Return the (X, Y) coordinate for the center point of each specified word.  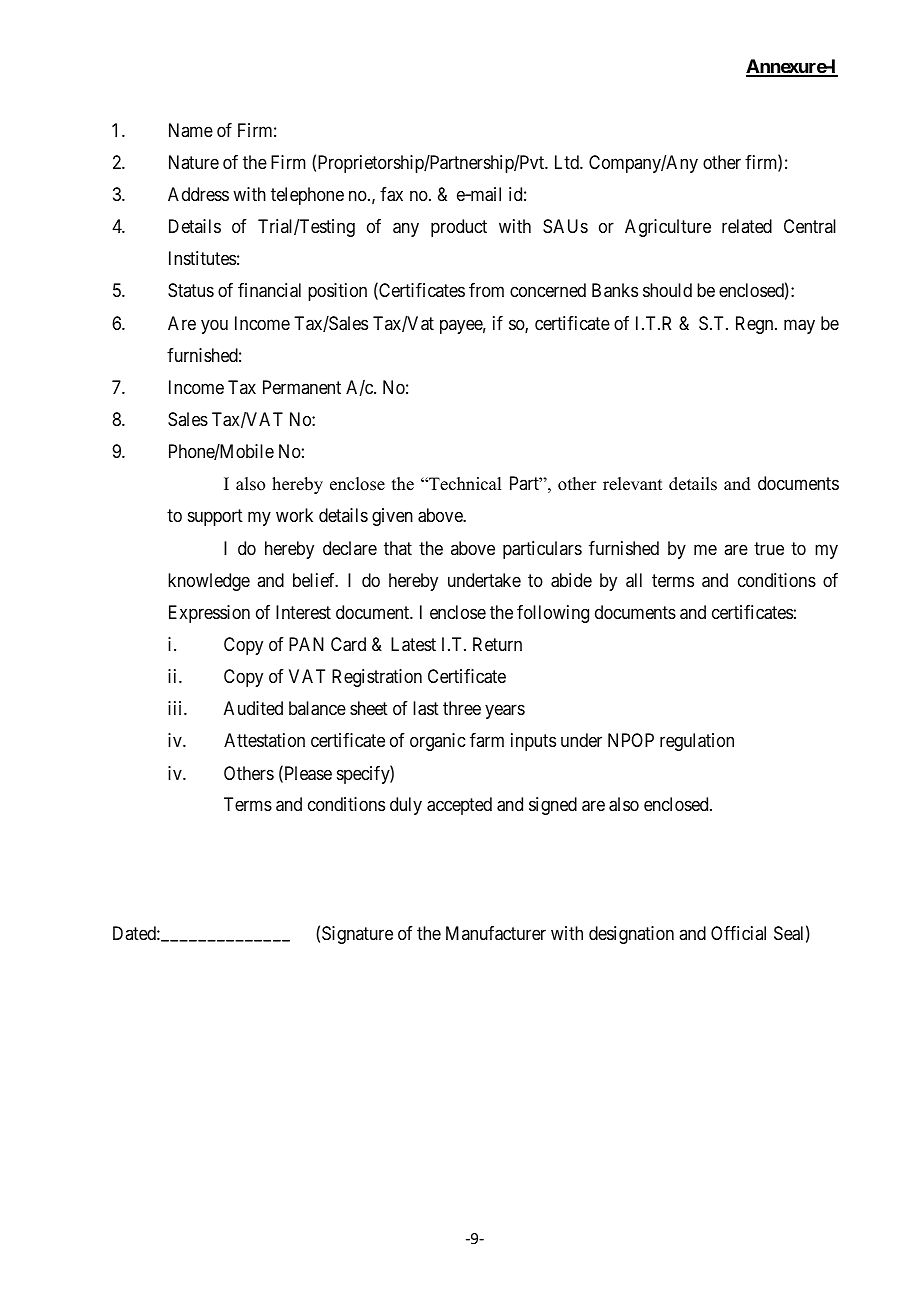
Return (497, 644)
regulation (697, 742)
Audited (253, 708)
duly (406, 806)
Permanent (302, 387)
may (799, 326)
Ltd (568, 162)
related (747, 226)
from (486, 290)
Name (191, 130)
